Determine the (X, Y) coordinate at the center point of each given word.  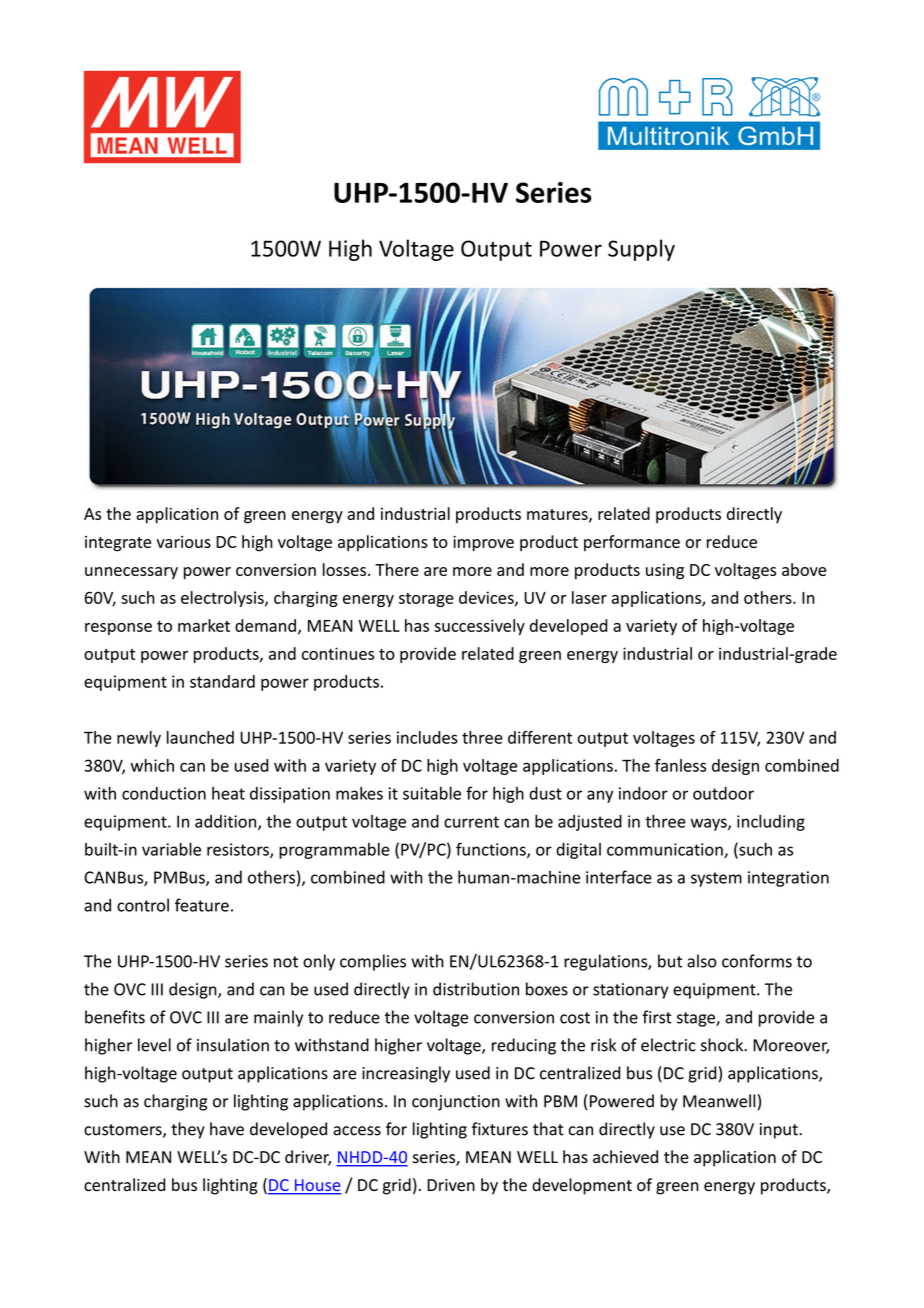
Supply (641, 250)
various (183, 542)
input (780, 1131)
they (188, 1130)
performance (632, 543)
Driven (451, 1185)
